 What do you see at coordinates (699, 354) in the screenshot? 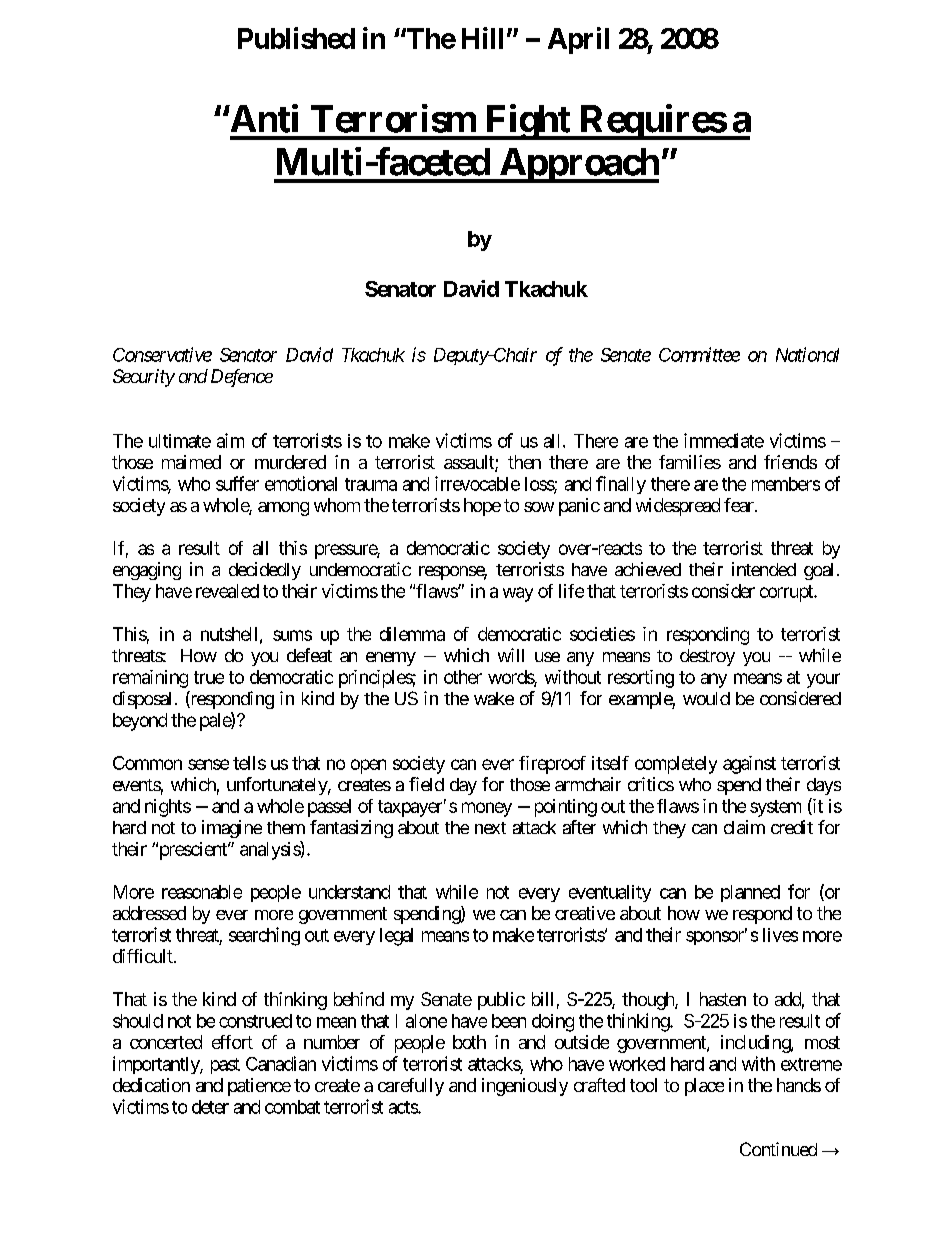
I see `Committee` at bounding box center [699, 354].
